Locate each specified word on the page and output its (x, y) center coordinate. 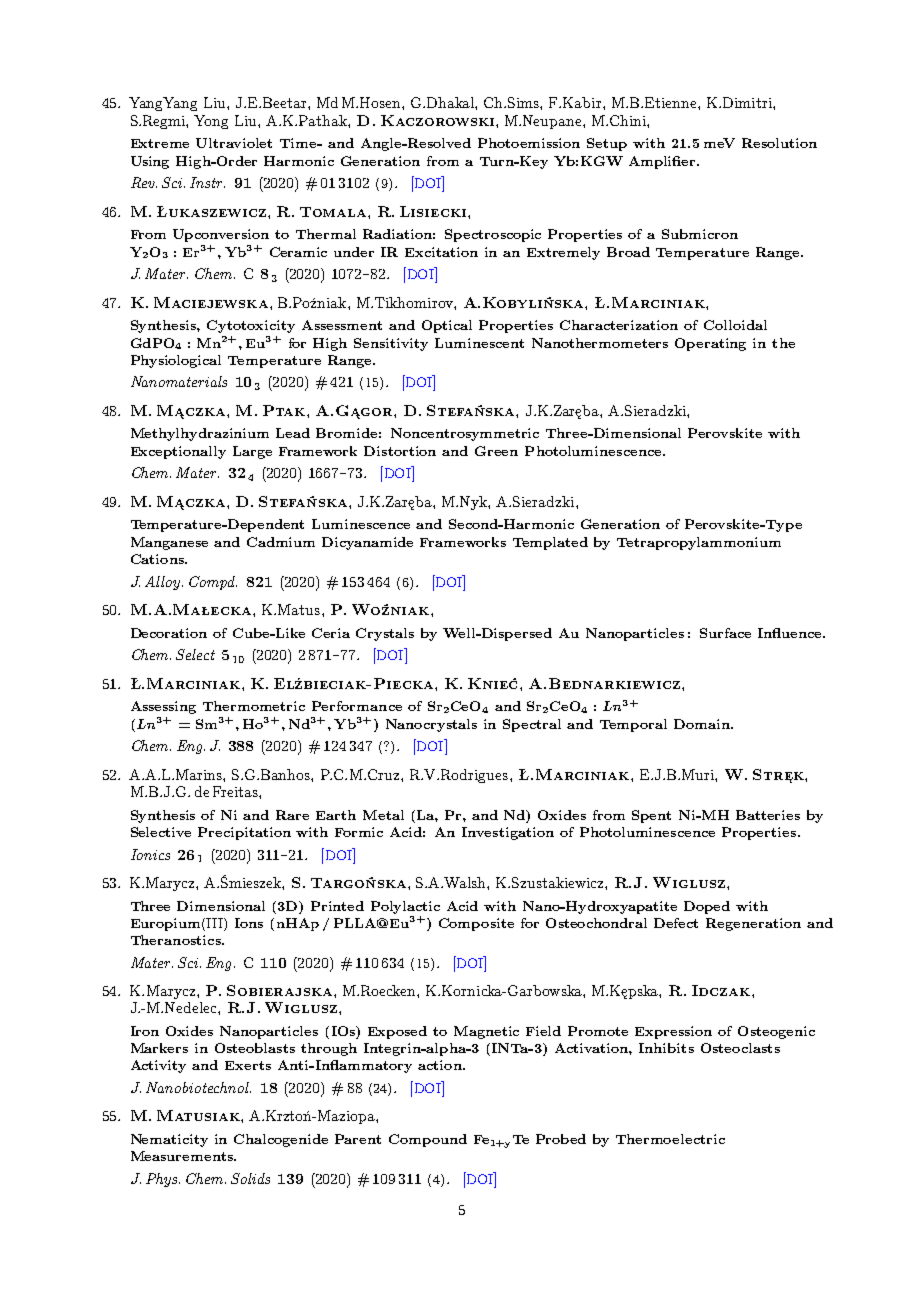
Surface (725, 633)
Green (496, 451)
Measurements (183, 1156)
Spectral (532, 725)
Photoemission (529, 143)
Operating (710, 344)
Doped (707, 907)
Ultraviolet (234, 143)
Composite (476, 924)
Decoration (169, 633)
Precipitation (244, 833)
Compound (428, 1140)
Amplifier (663, 162)
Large (252, 452)
